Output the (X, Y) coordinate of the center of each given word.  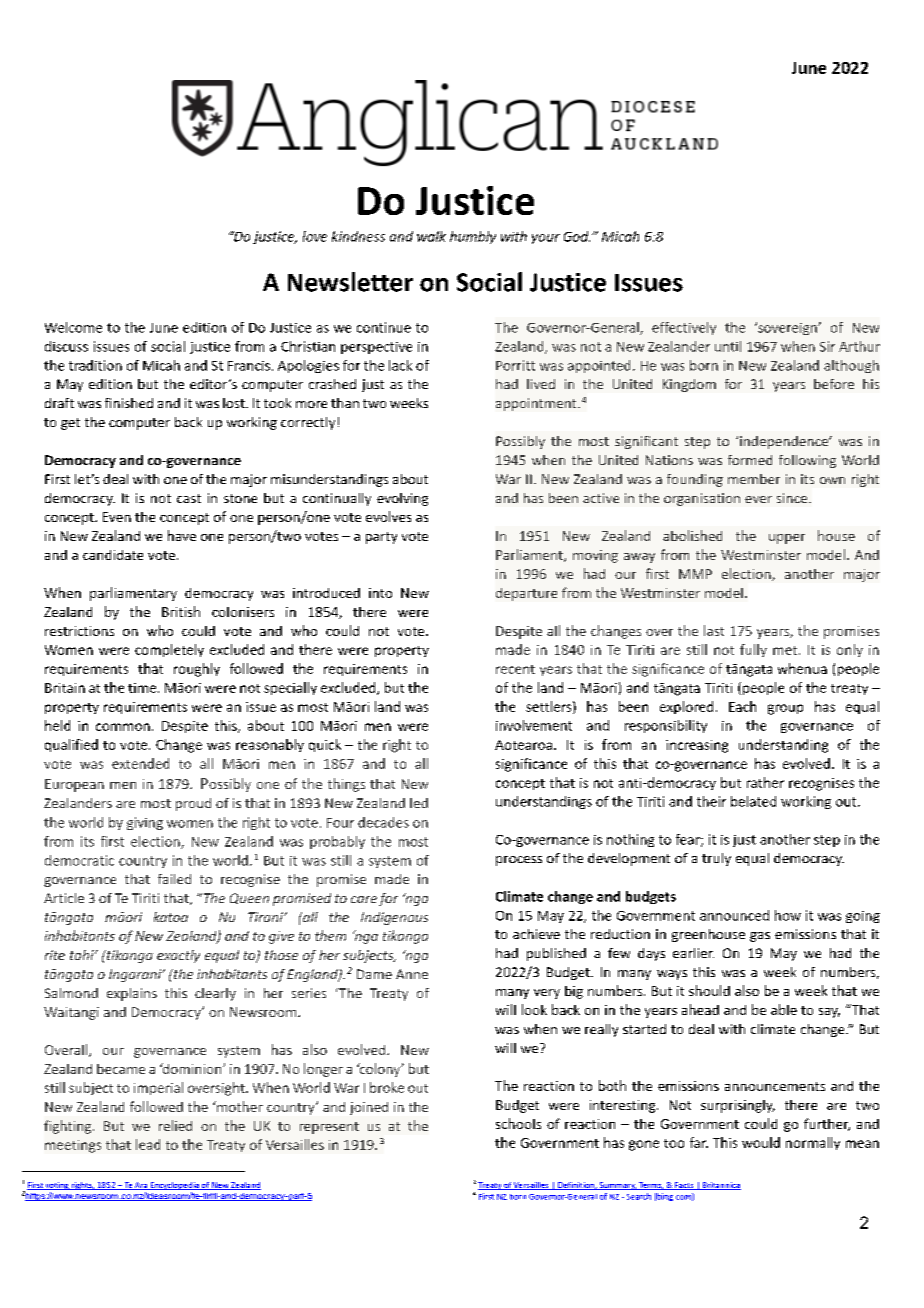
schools (518, 1123)
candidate (113, 555)
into (380, 593)
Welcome (73, 327)
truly (716, 859)
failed (174, 879)
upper (787, 539)
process (519, 861)
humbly (473, 237)
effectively (684, 328)
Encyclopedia (175, 1186)
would (761, 1142)
